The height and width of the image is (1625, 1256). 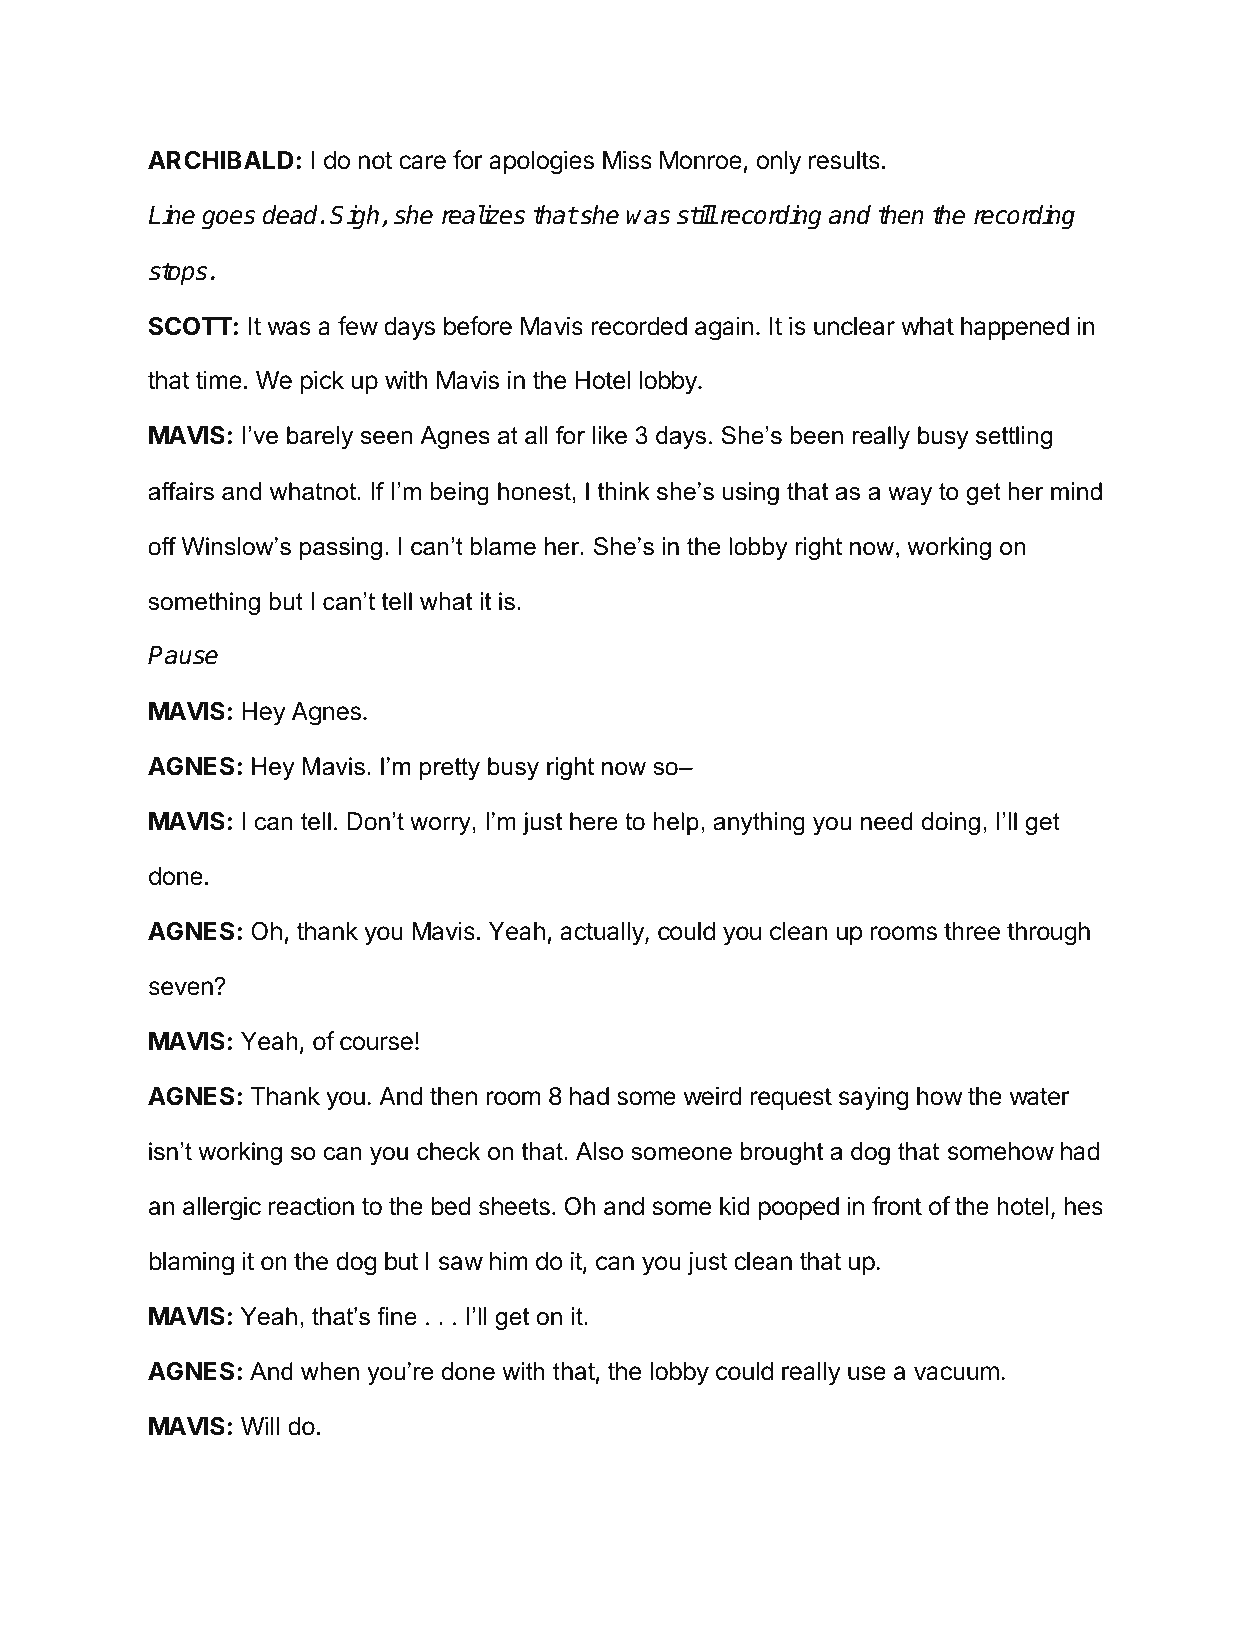 I want to click on results, so click(x=844, y=160).
